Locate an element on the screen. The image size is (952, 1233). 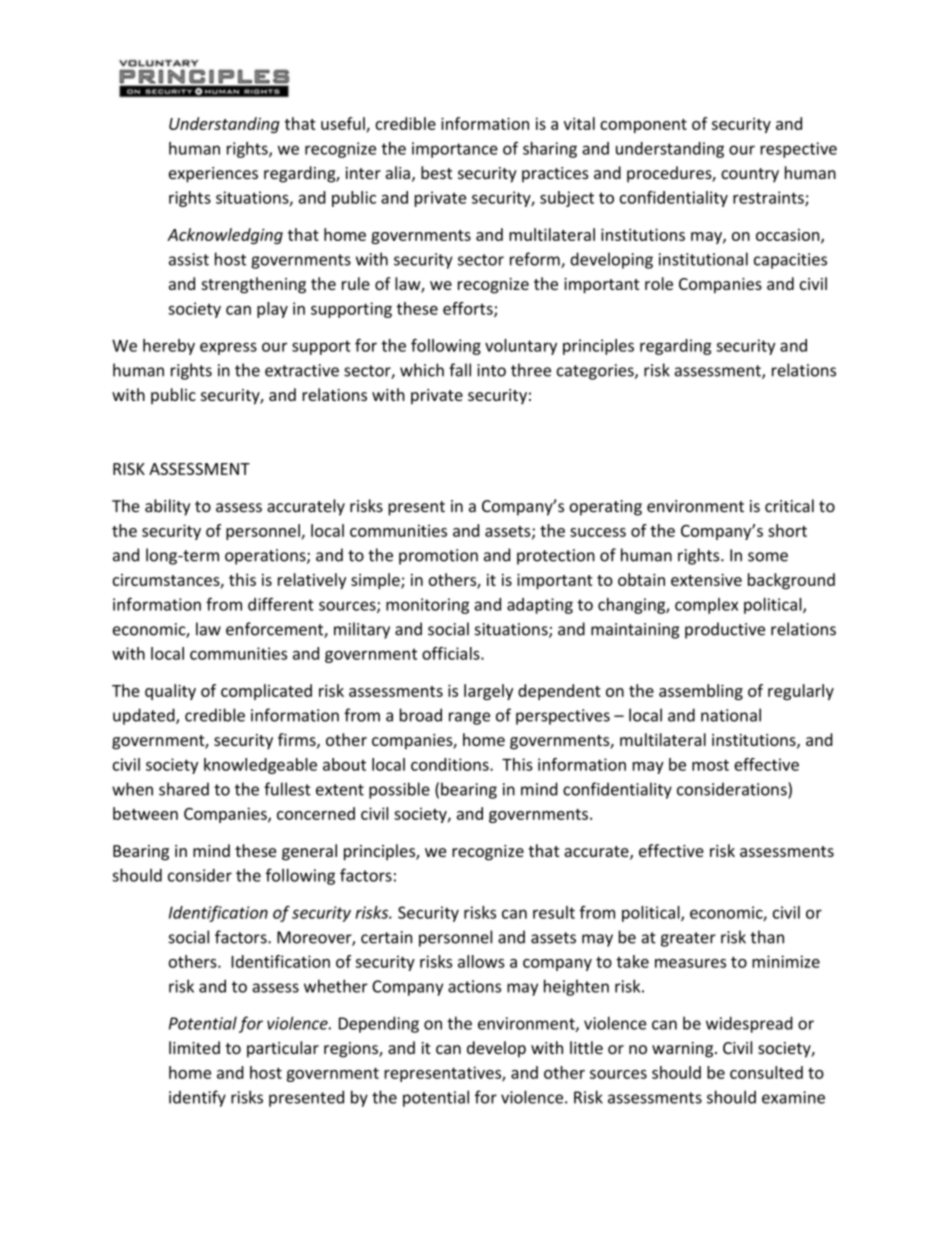
experiences is located at coordinates (213, 175).
